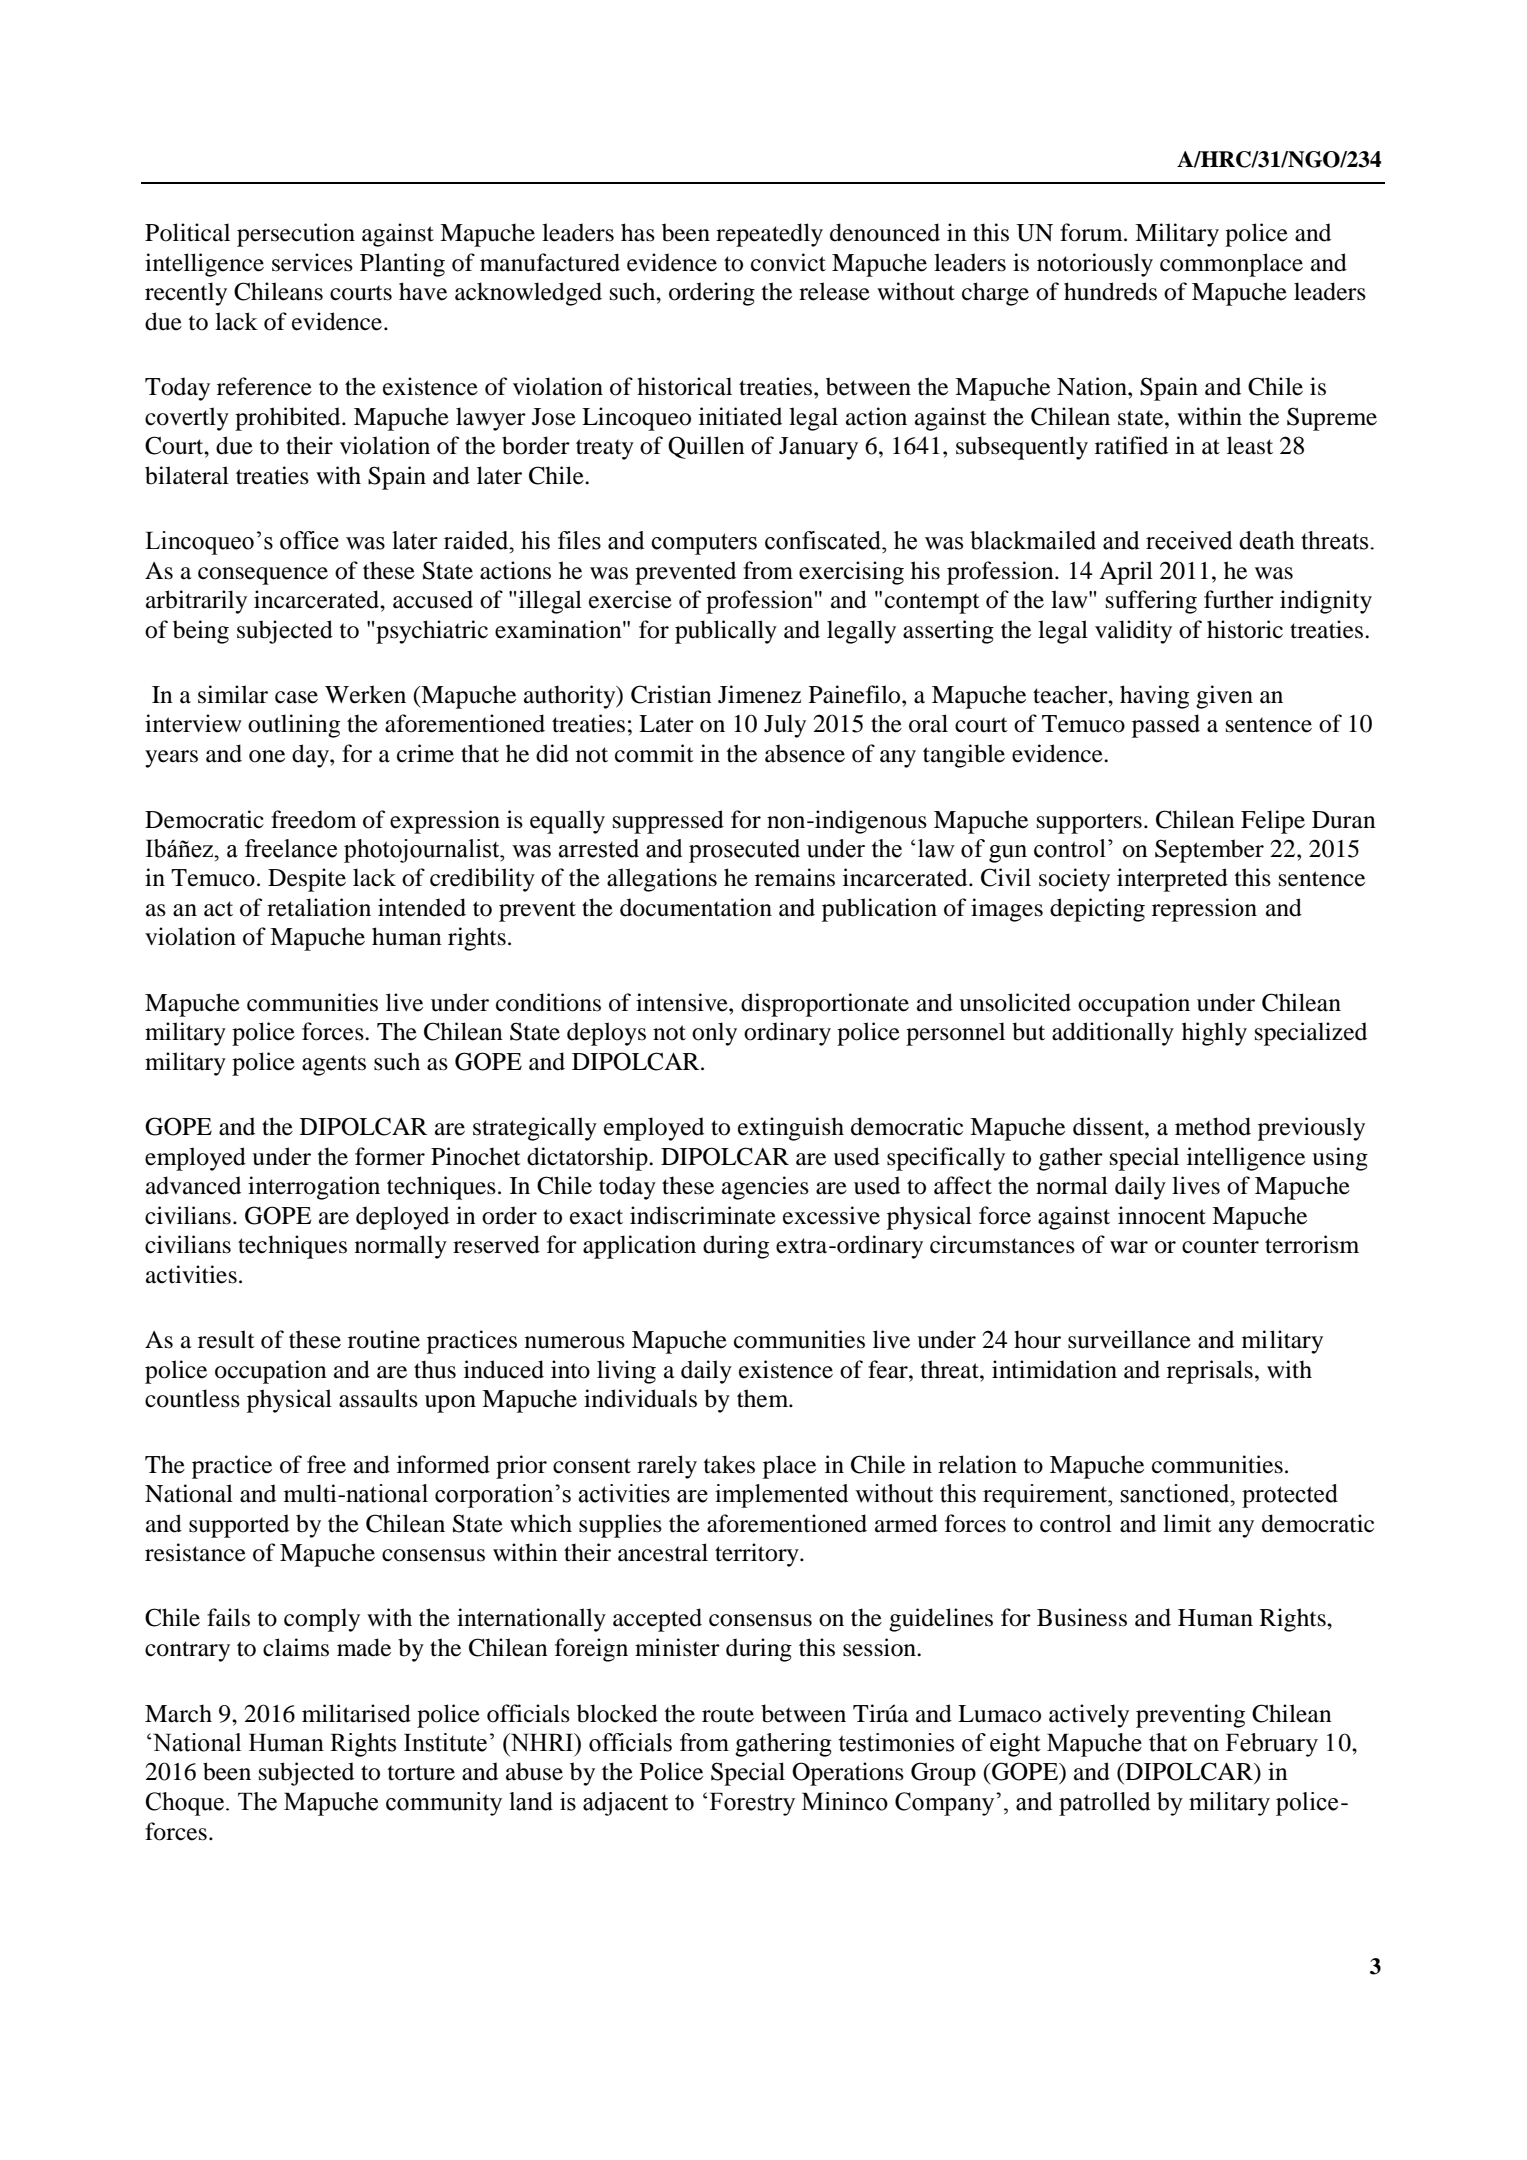  Describe the element at coordinates (1110, 291) in the document. I see `hundreds` at that location.
